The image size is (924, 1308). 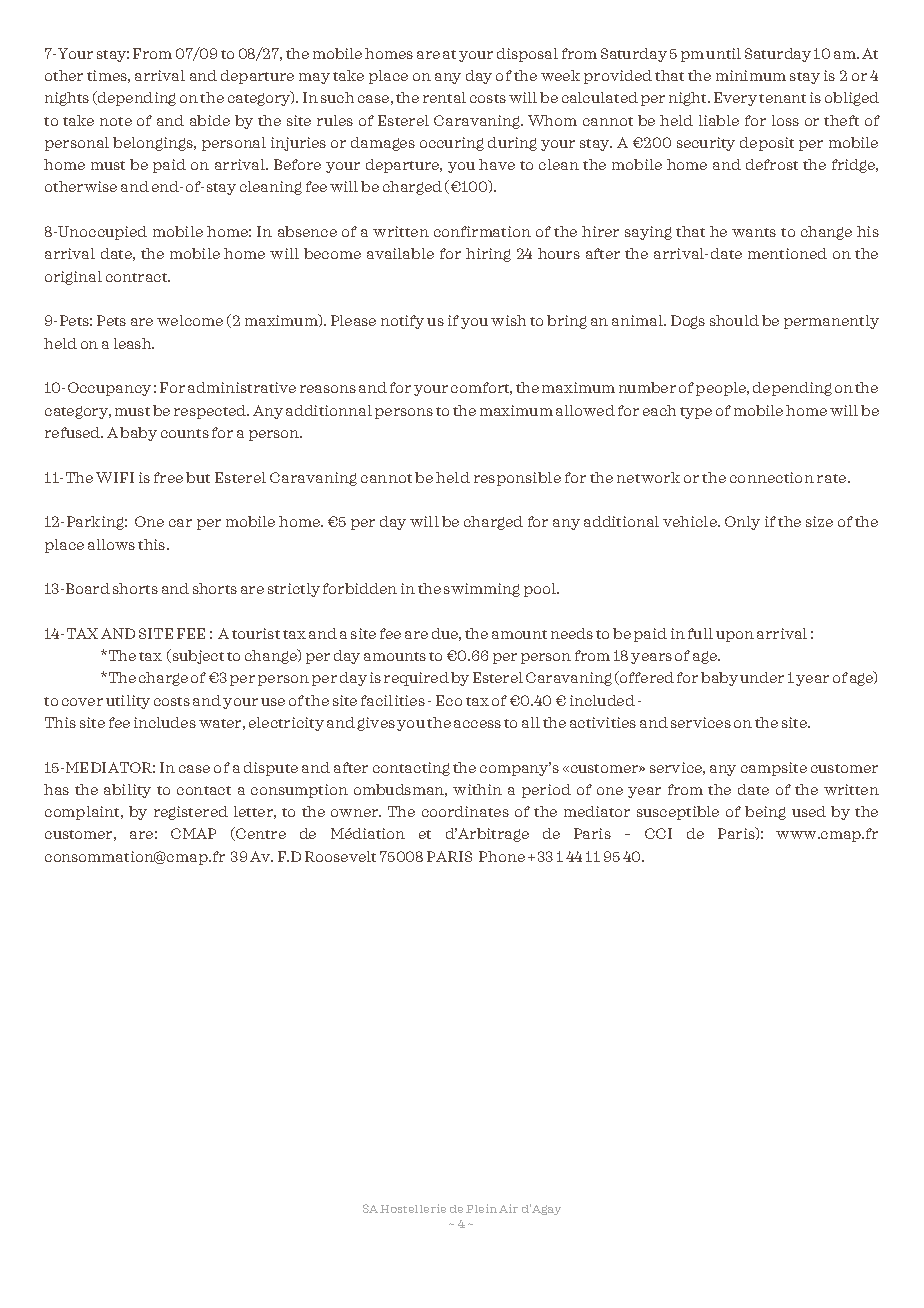 What do you see at coordinates (508, 1208) in the screenshot?
I see `Air` at bounding box center [508, 1208].
